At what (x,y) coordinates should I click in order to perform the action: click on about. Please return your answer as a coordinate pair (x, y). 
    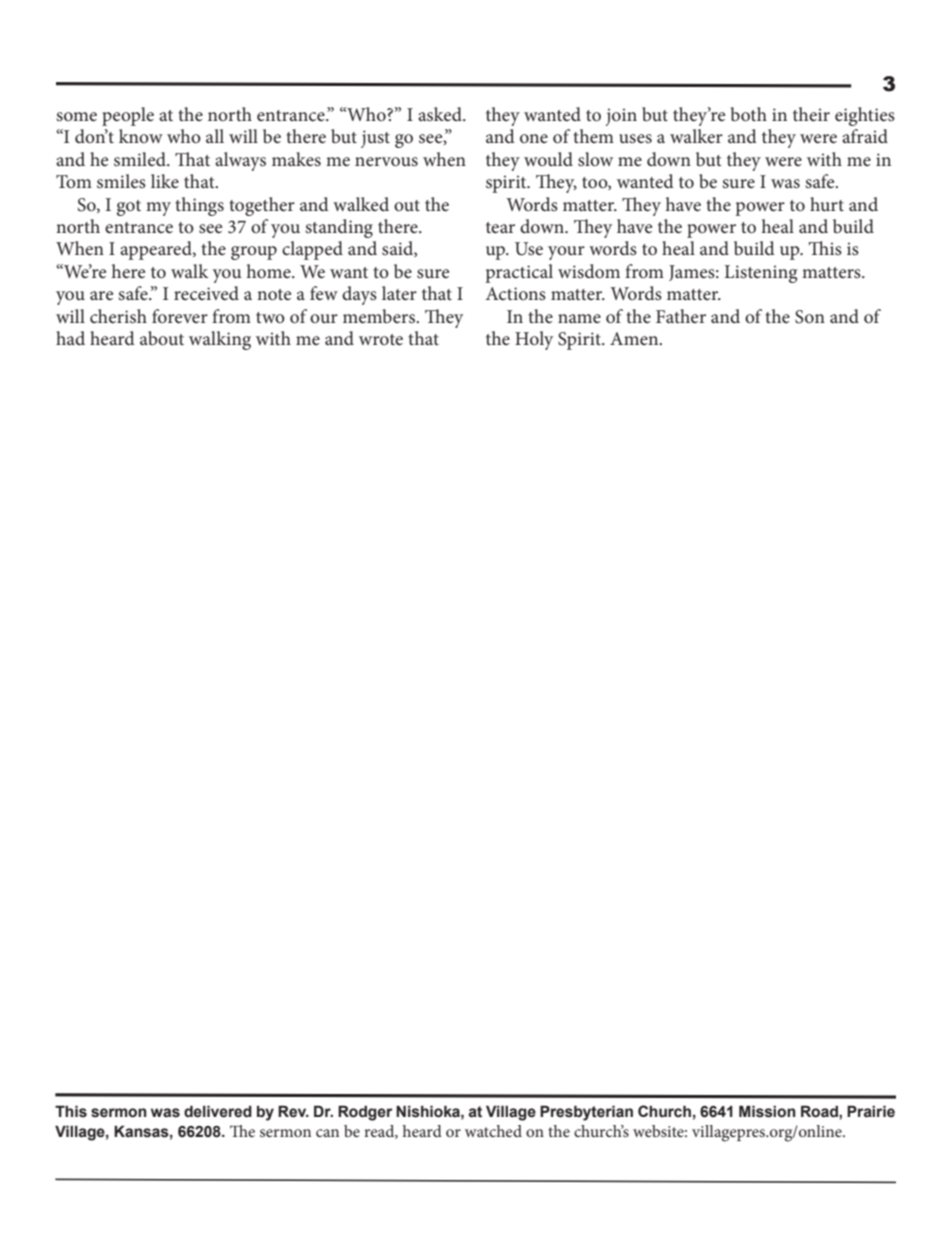
    Looking at the image, I should click on (162, 338).
